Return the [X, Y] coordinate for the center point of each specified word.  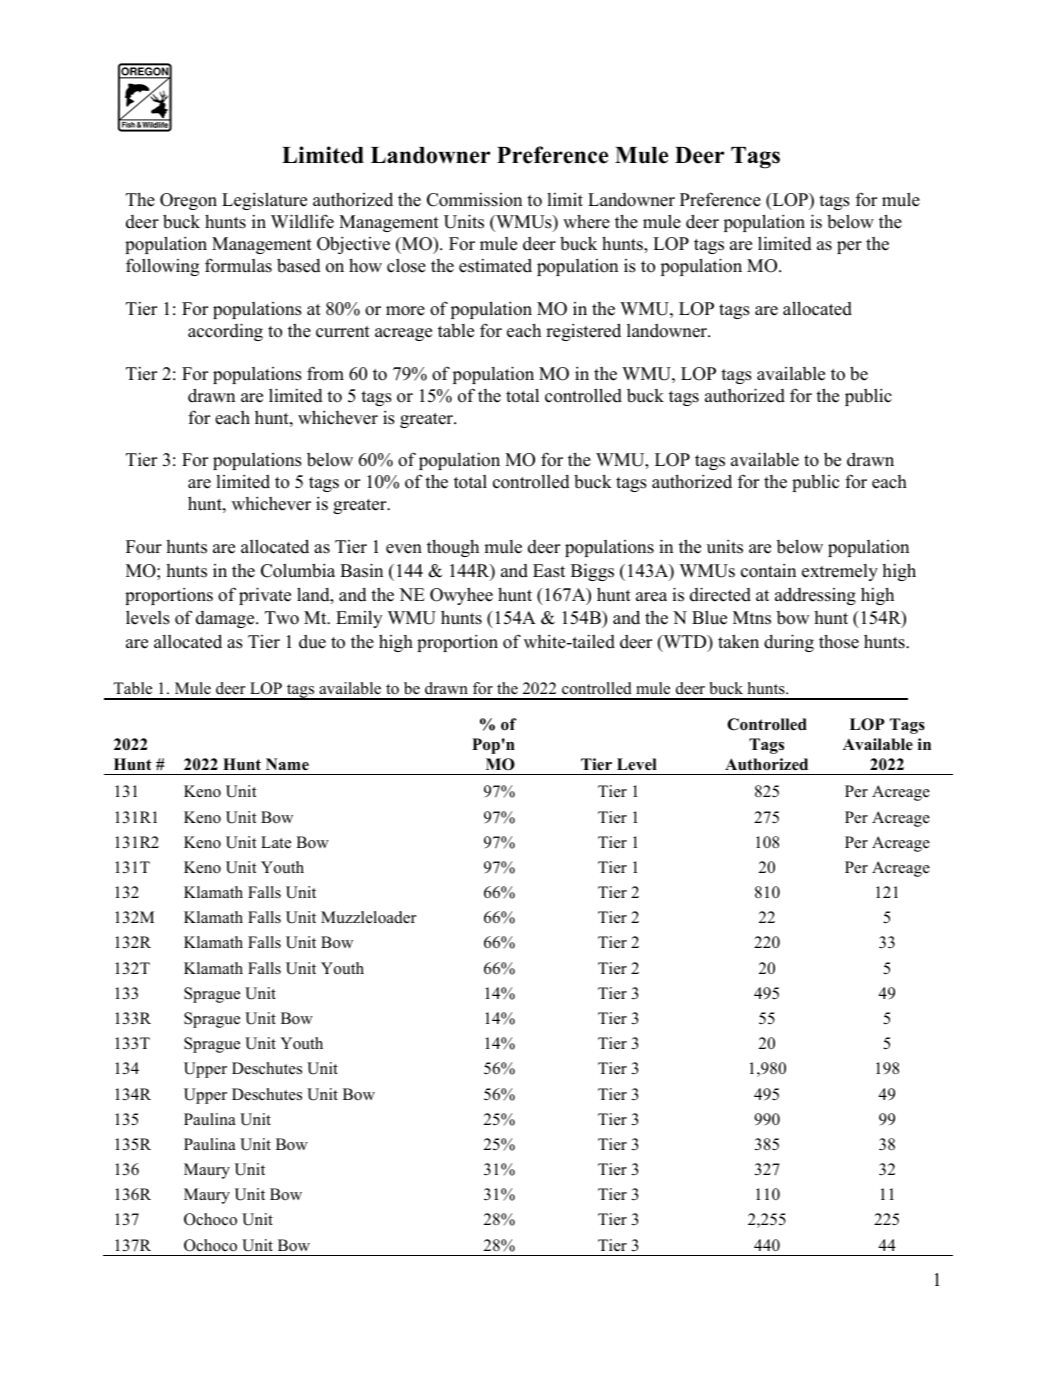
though [453, 548]
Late [276, 842]
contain [768, 570]
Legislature [264, 201]
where [586, 221]
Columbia [298, 570]
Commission [474, 199]
